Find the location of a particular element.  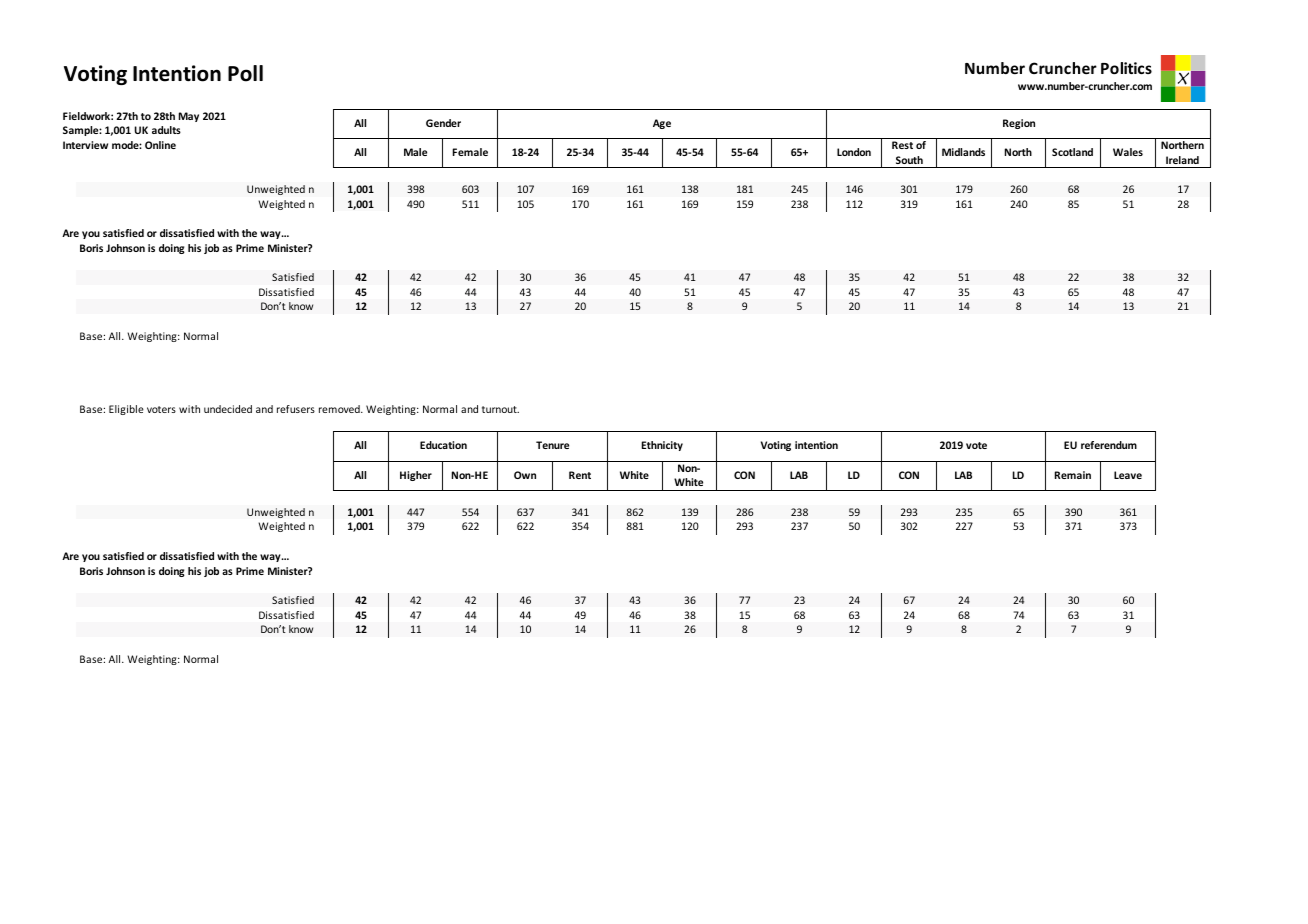

Politics is located at coordinates (1126, 68).
